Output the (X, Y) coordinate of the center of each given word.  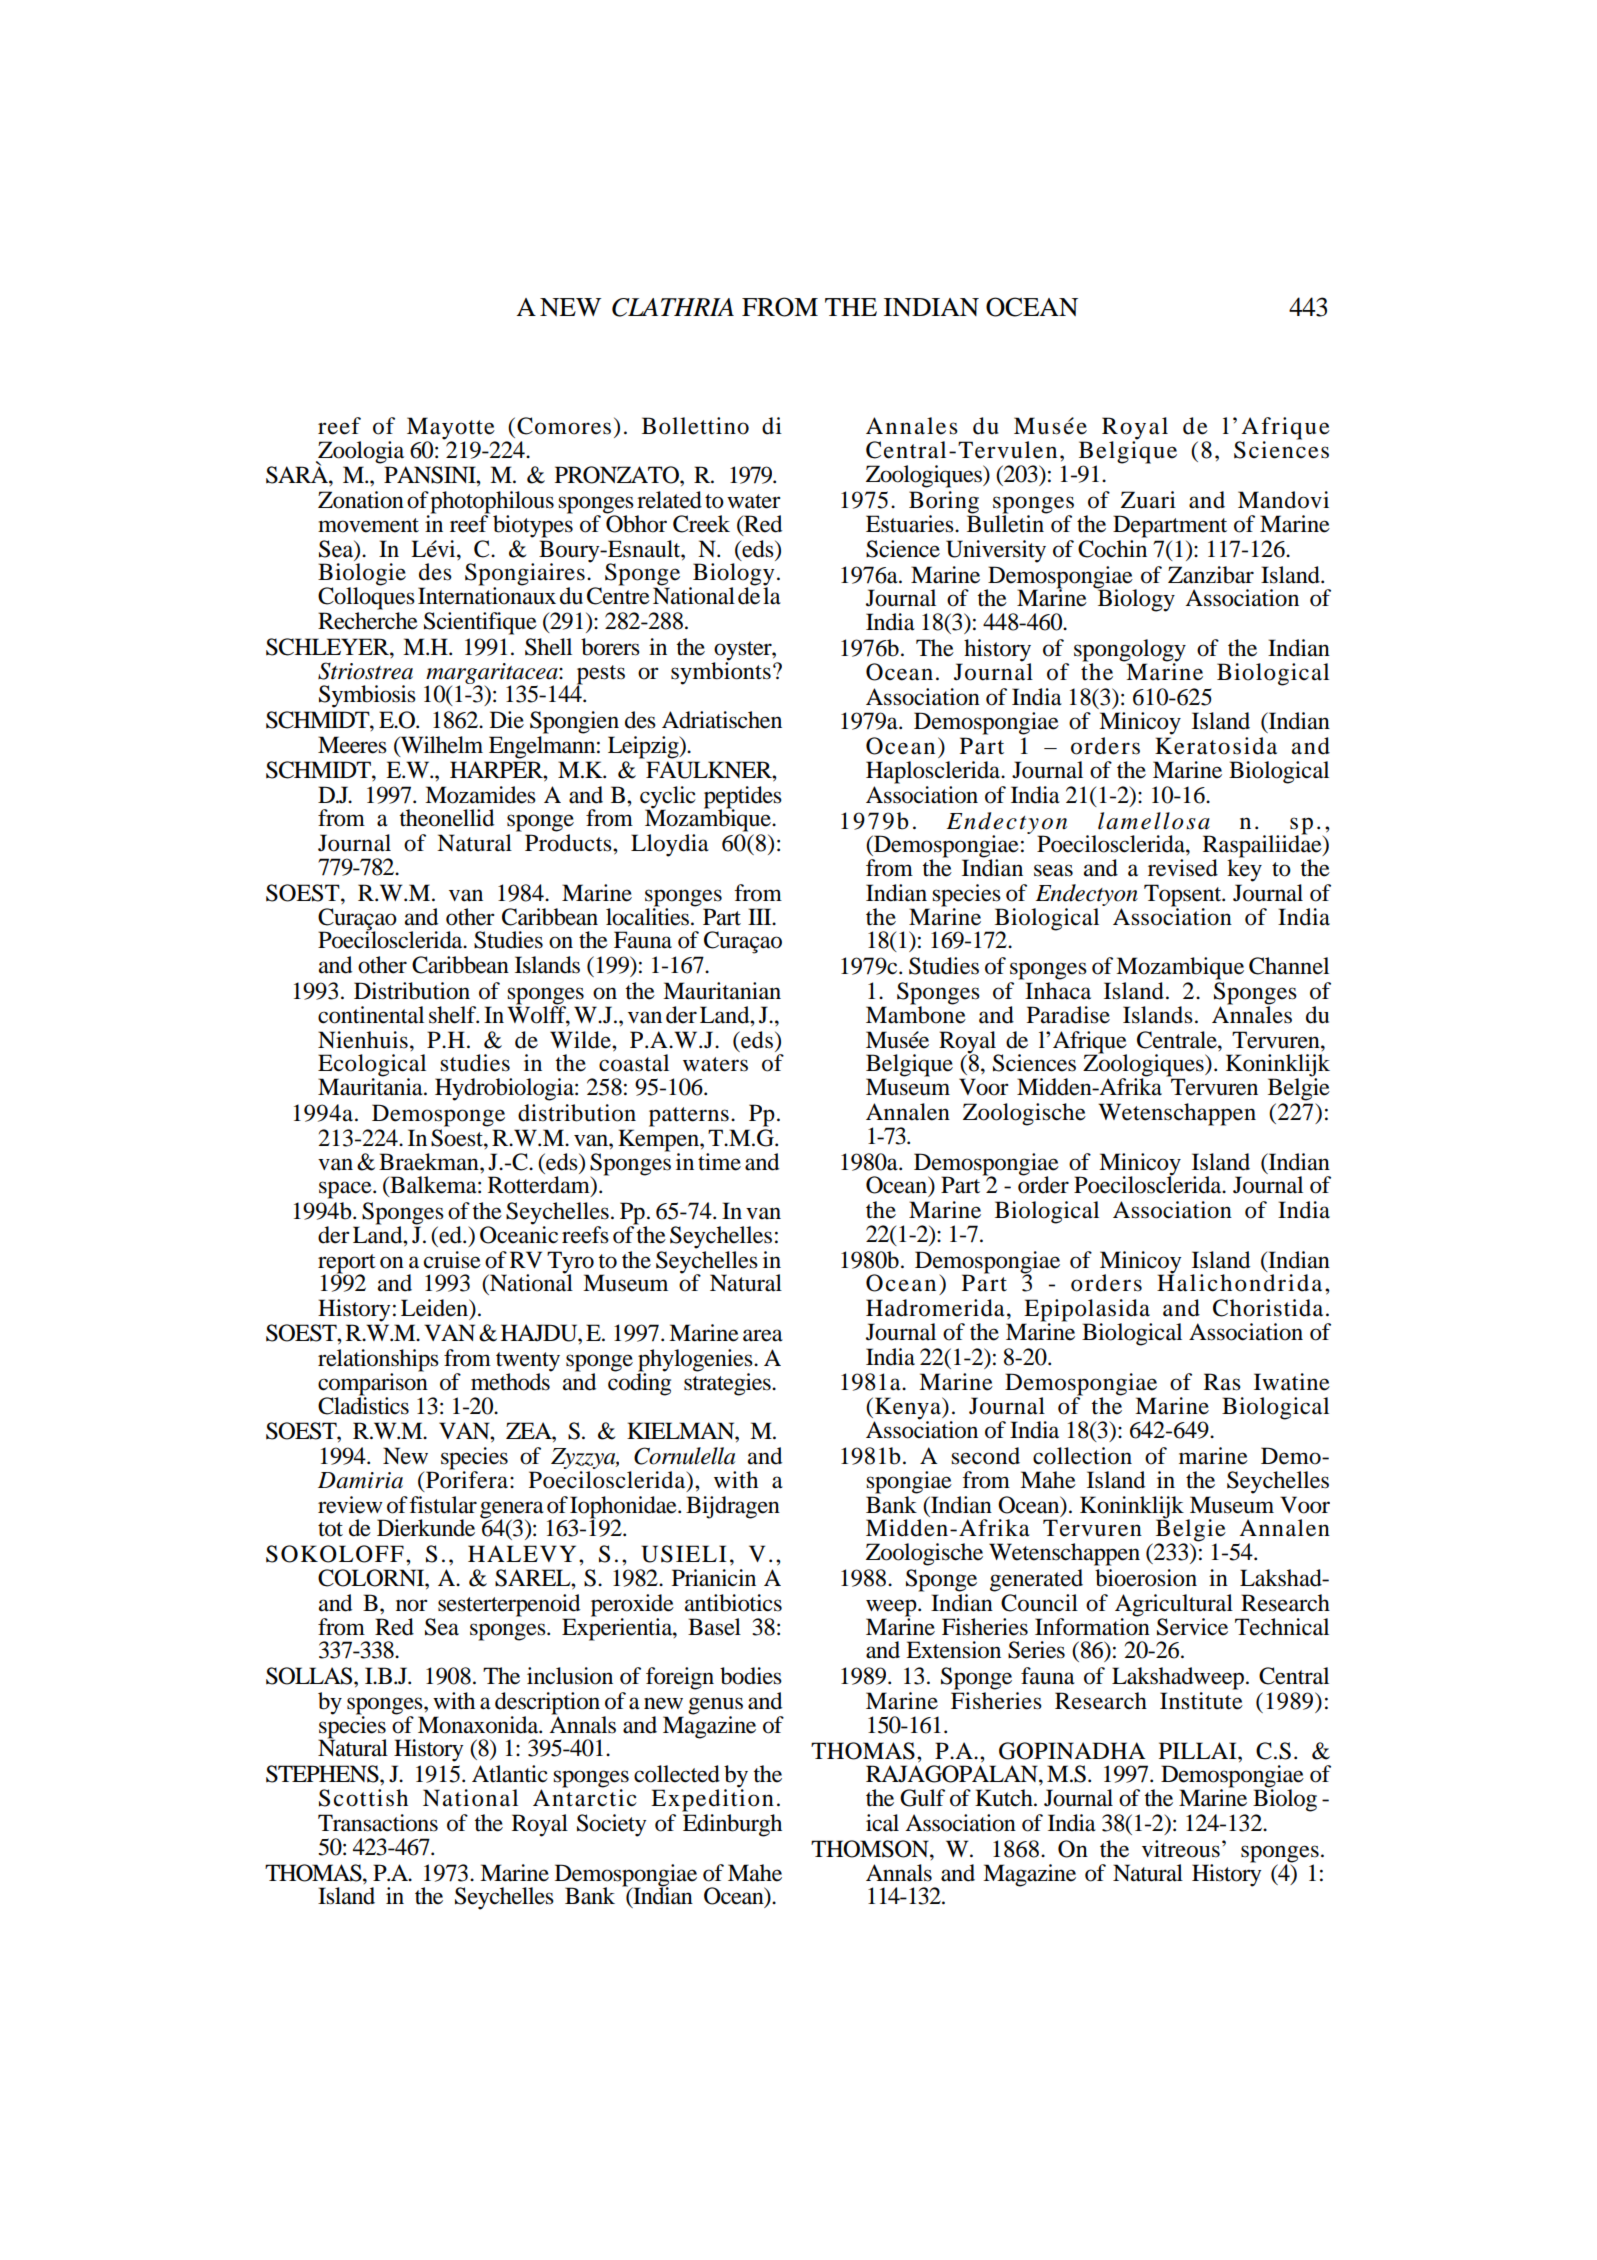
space (346, 1190)
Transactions (378, 1823)
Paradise (1068, 1015)
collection (1082, 1456)
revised (1183, 868)
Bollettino (695, 426)
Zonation (361, 500)
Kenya (909, 1408)
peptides (743, 798)
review (350, 1505)
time (719, 1162)
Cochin (1112, 549)
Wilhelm (440, 745)
